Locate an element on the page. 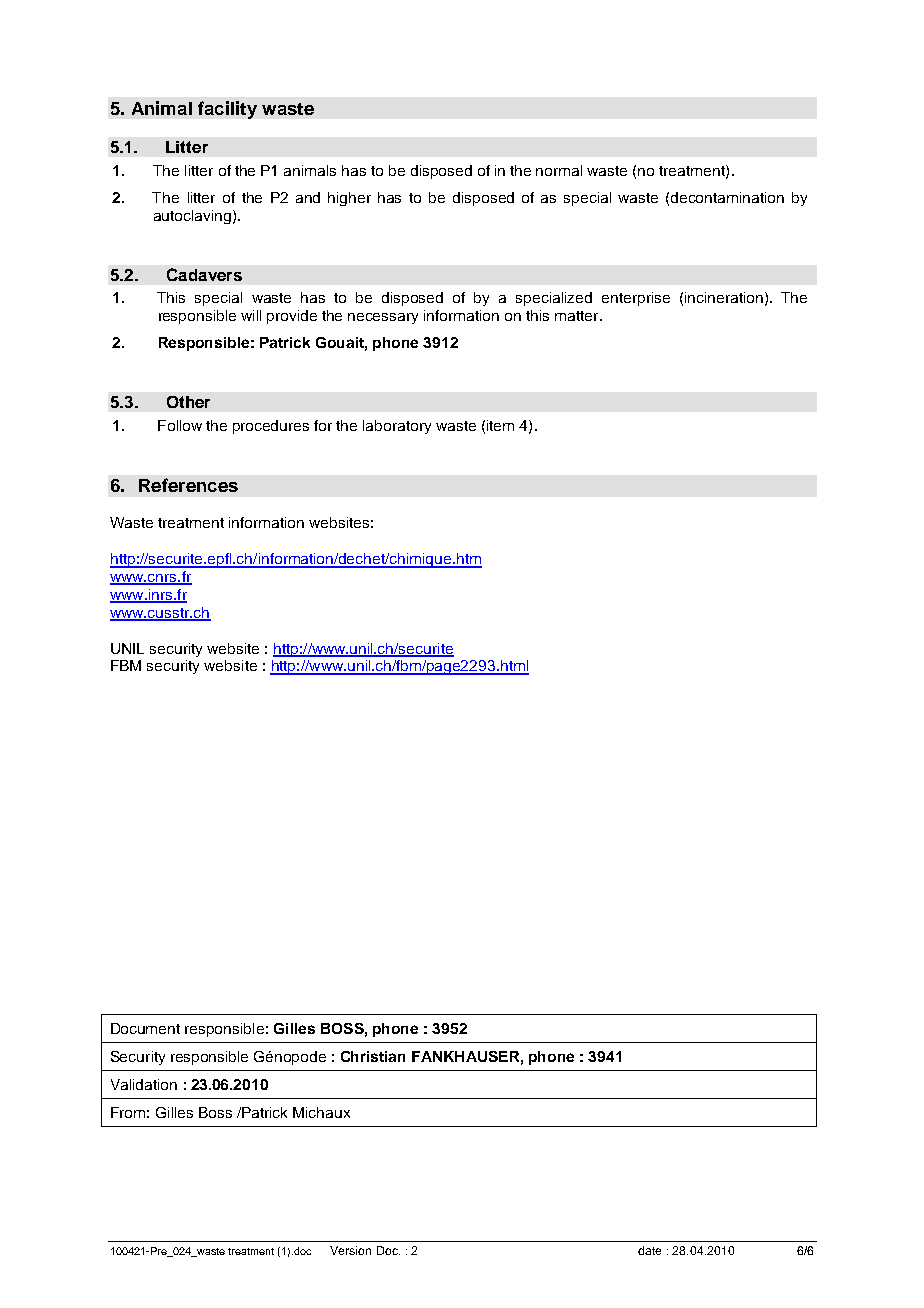 The width and height of the page is (924, 1308). enterprise is located at coordinates (636, 299).
